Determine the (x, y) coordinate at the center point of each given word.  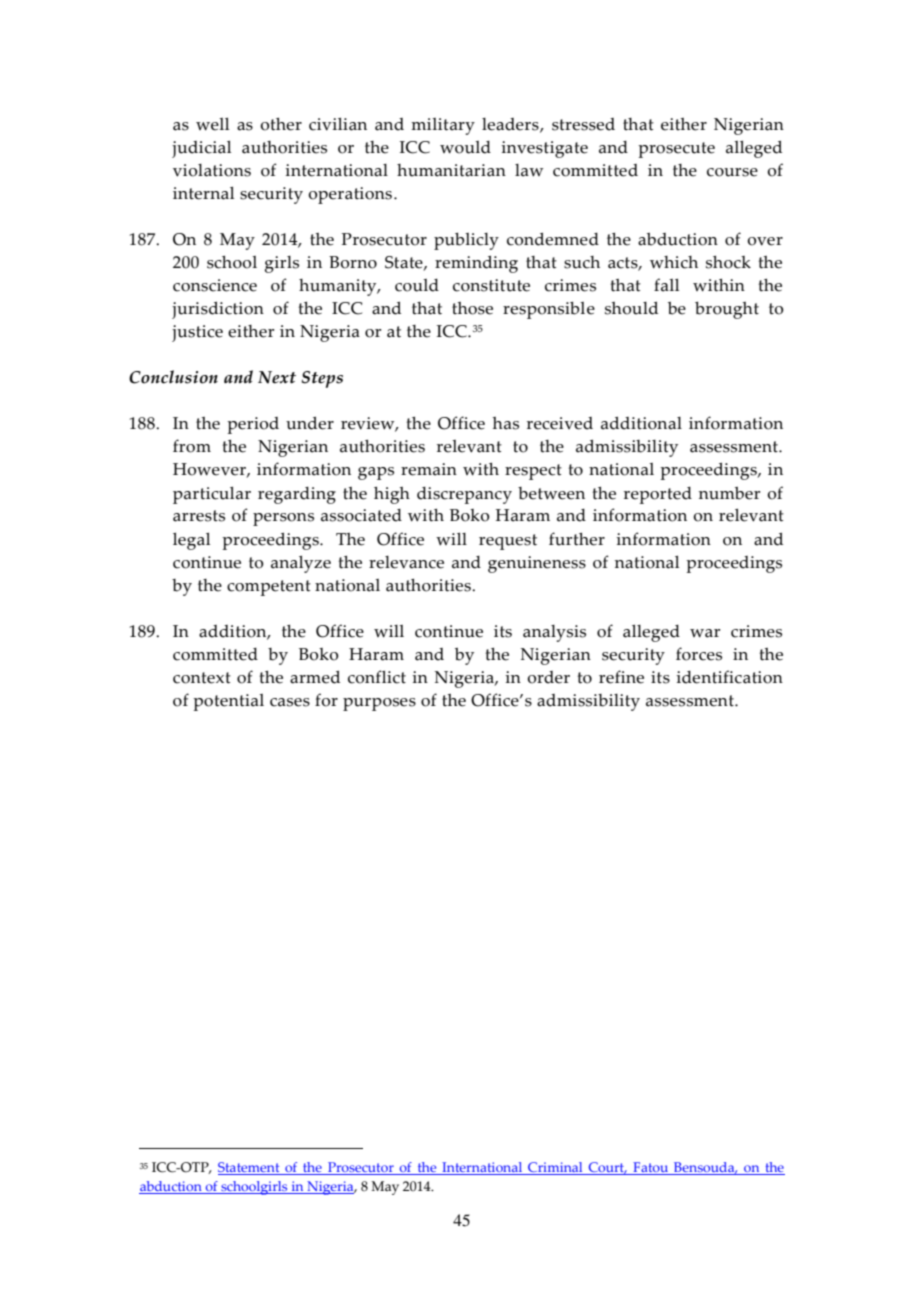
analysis (554, 633)
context (202, 678)
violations (212, 170)
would (465, 147)
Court (606, 1168)
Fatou (651, 1168)
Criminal (555, 1168)
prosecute (676, 150)
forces (699, 654)
